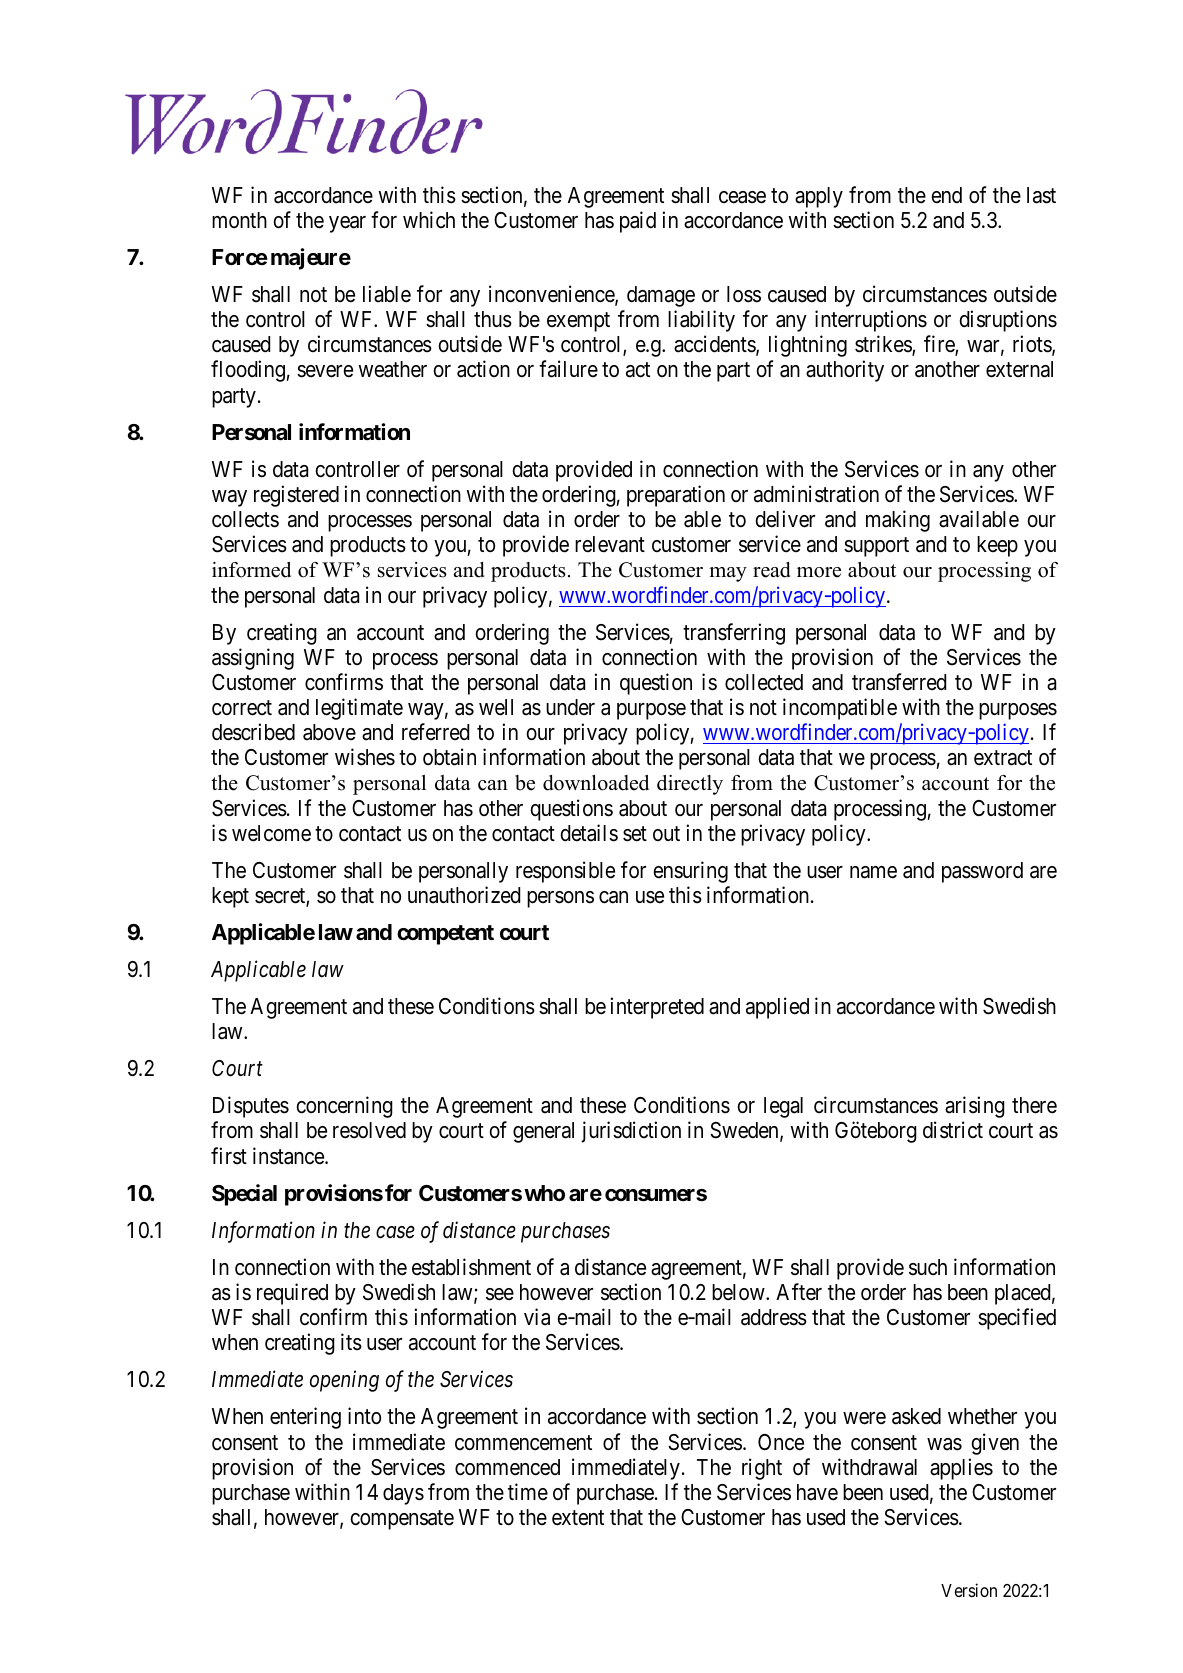 The width and height of the document is (1183, 1673). What do you see at coordinates (570, 707) in the document?
I see `under` at bounding box center [570, 707].
